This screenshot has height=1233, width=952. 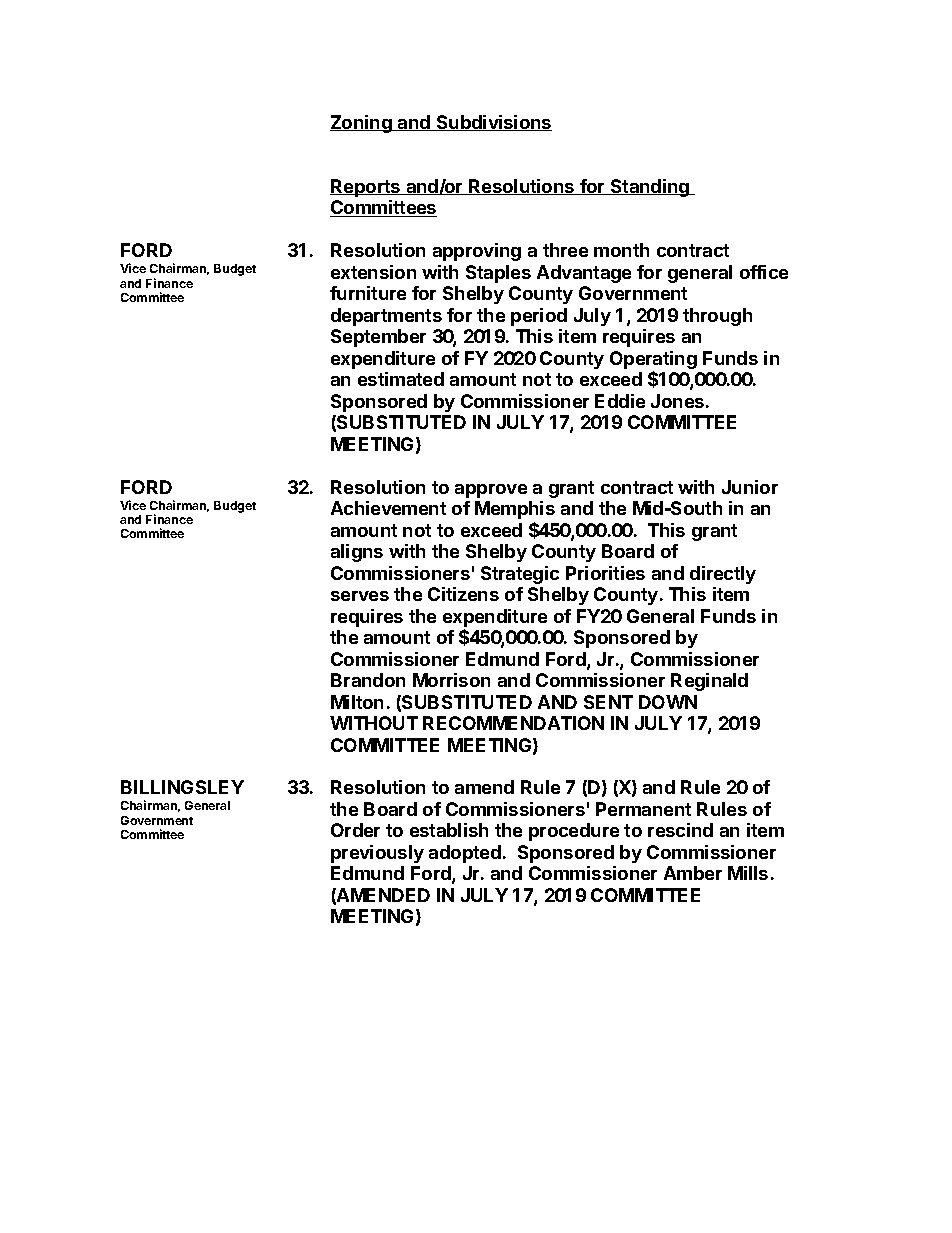 I want to click on Reginald, so click(x=709, y=682).
